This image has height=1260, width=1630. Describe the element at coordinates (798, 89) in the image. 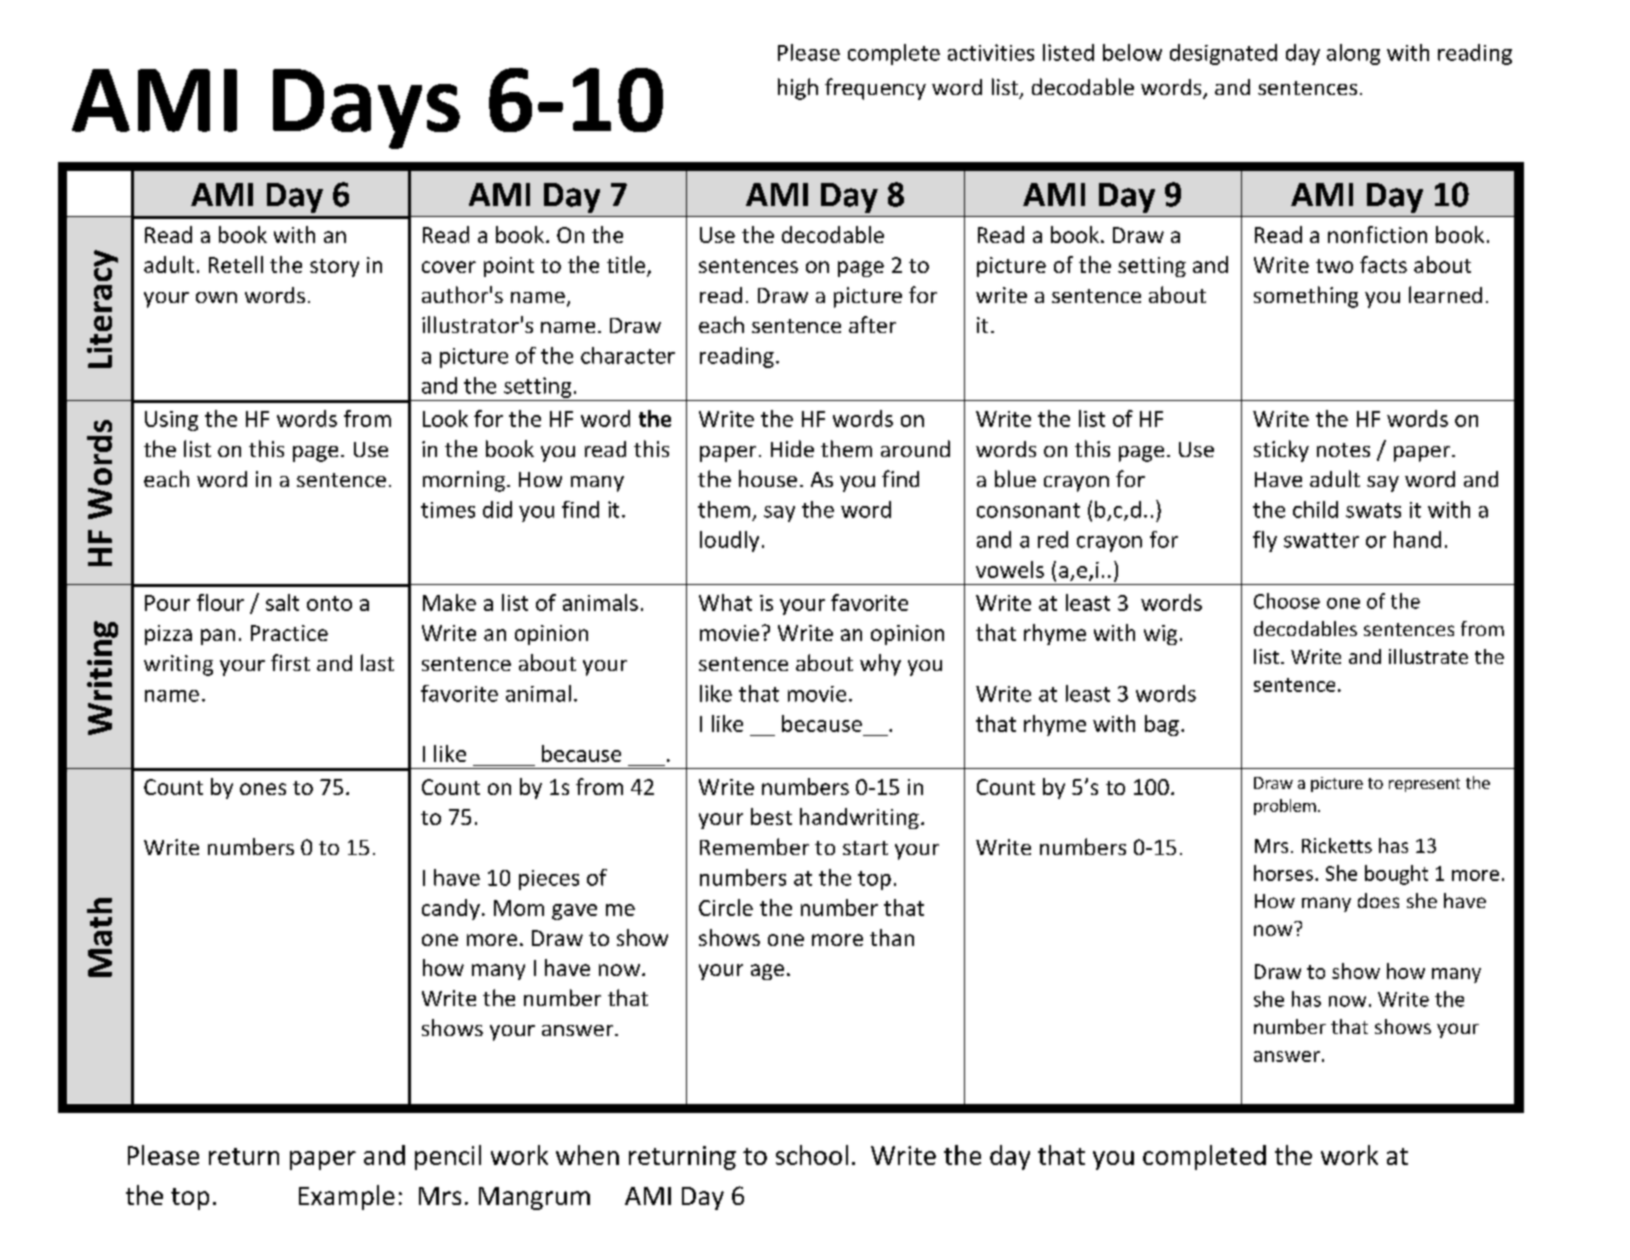

I see `high` at that location.
